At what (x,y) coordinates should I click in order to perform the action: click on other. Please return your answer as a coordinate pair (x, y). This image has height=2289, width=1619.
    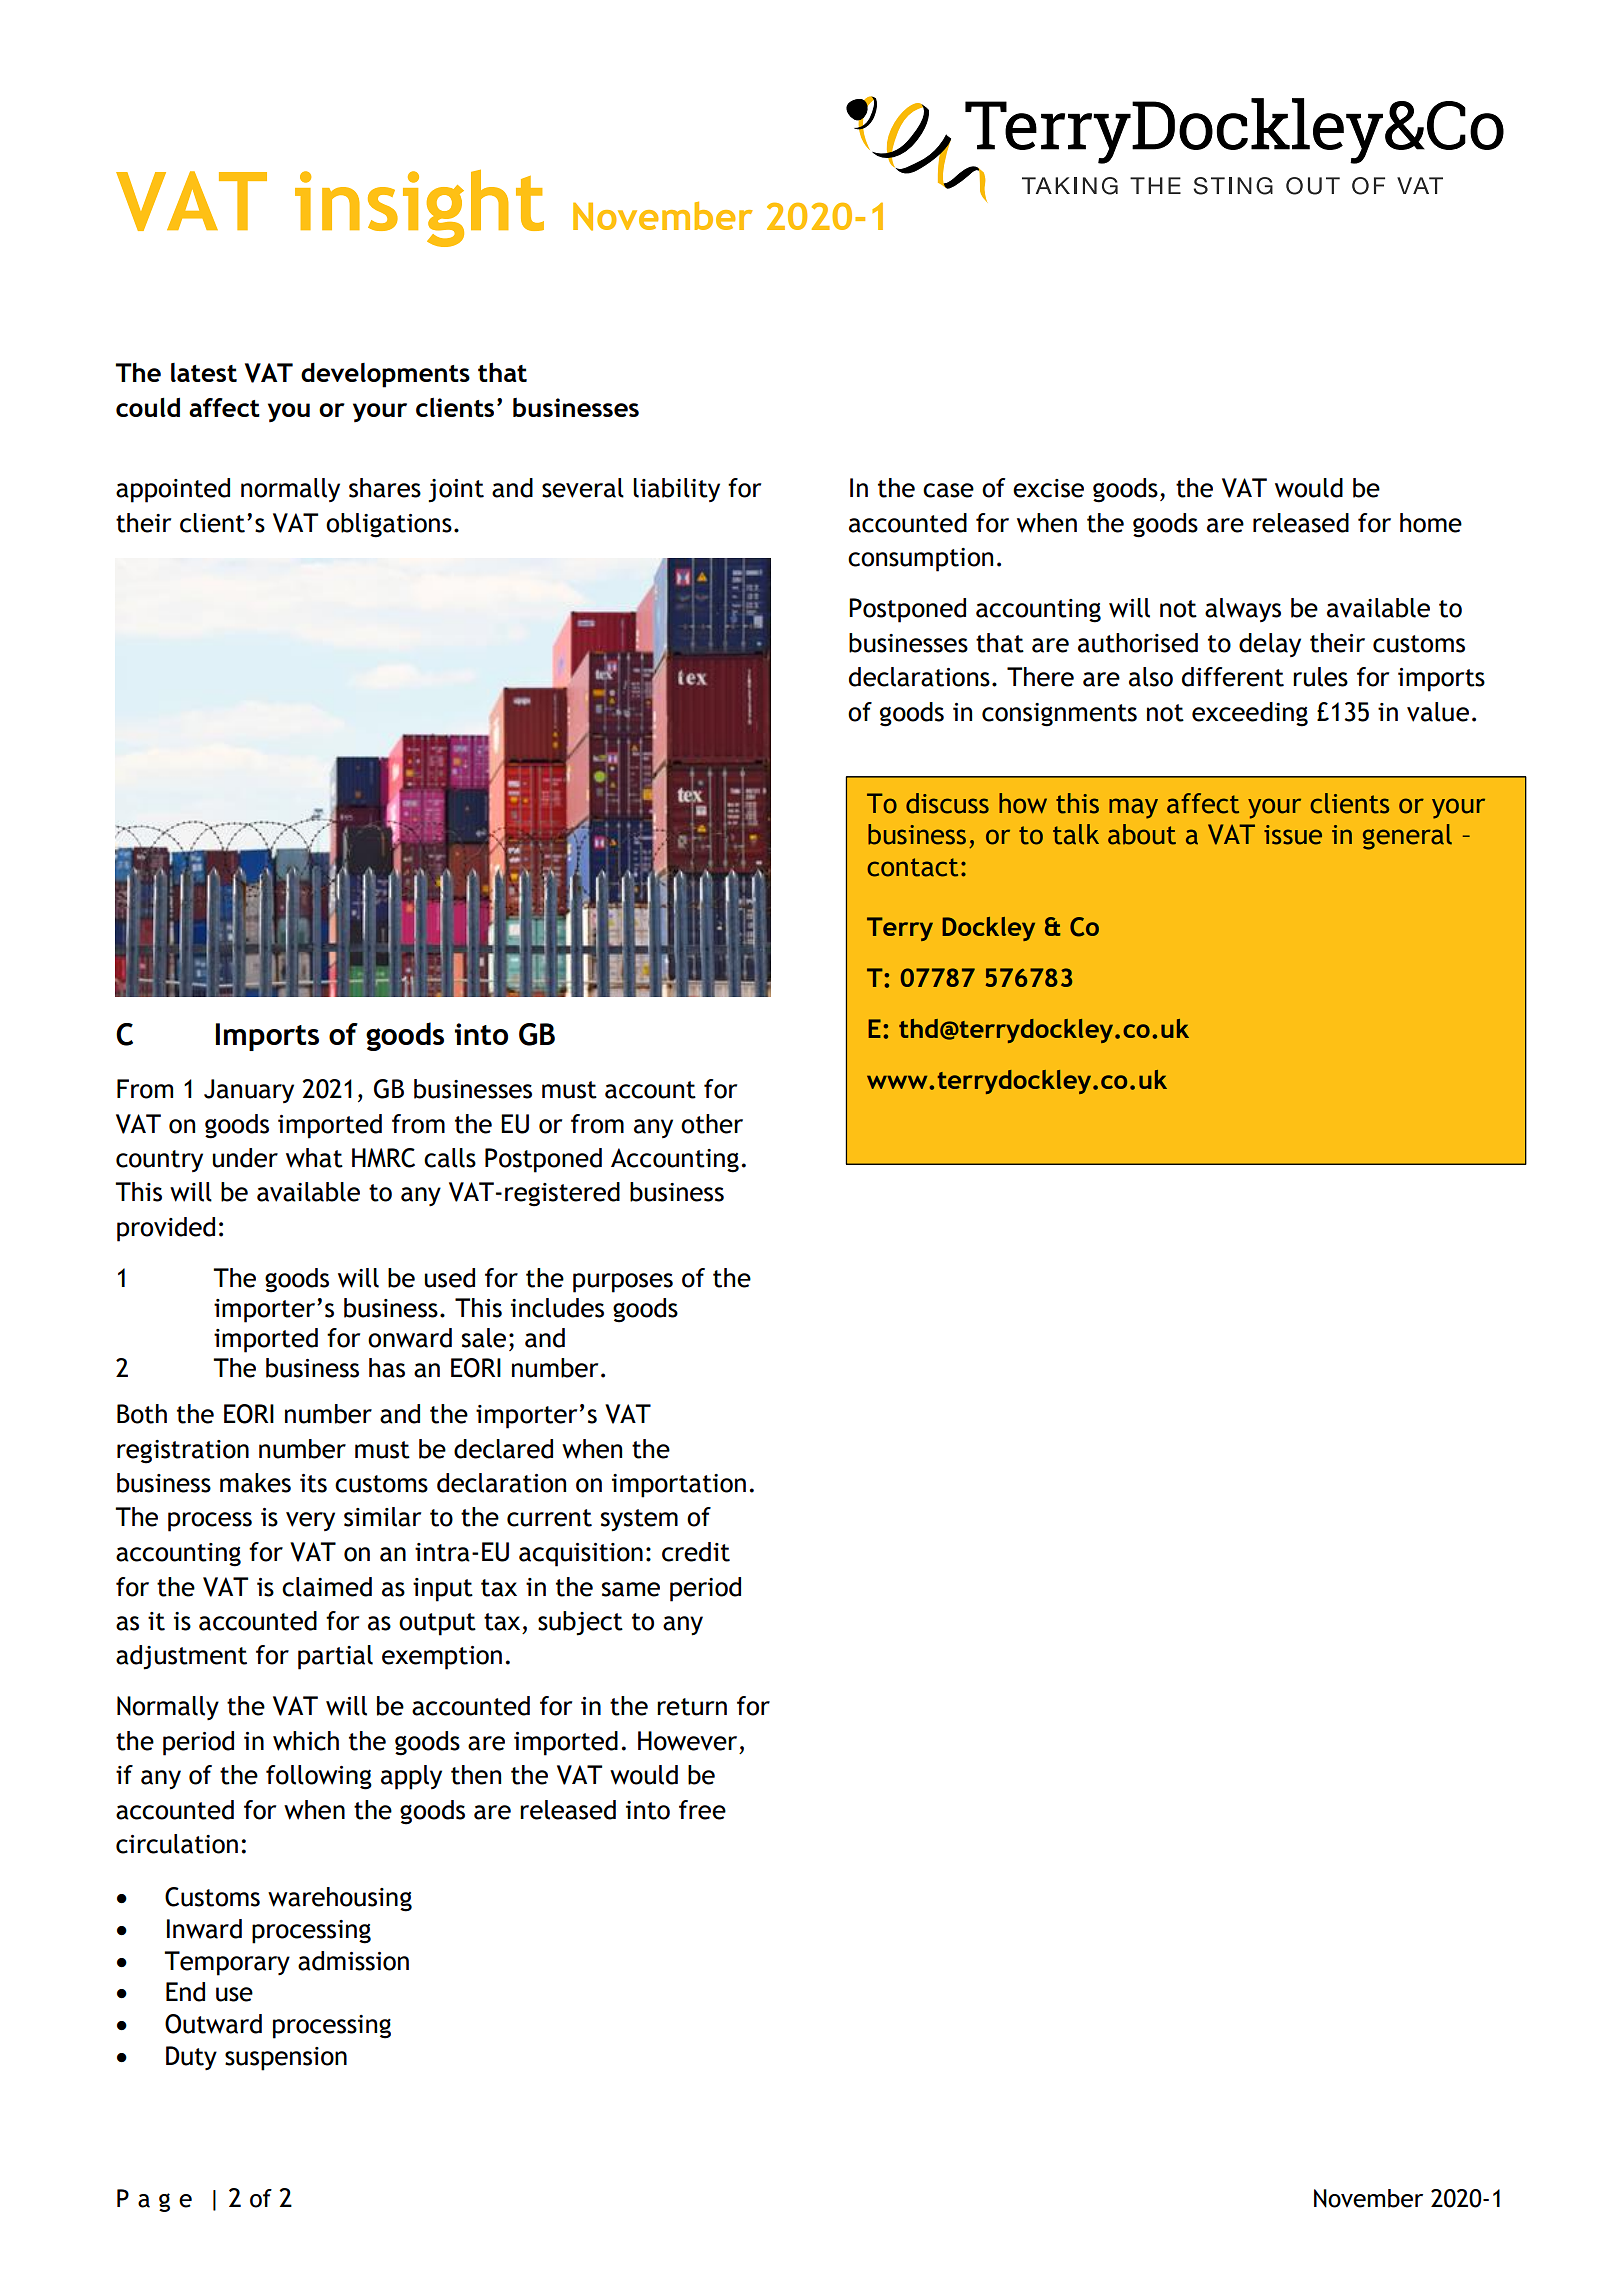
    Looking at the image, I should click on (712, 1124).
